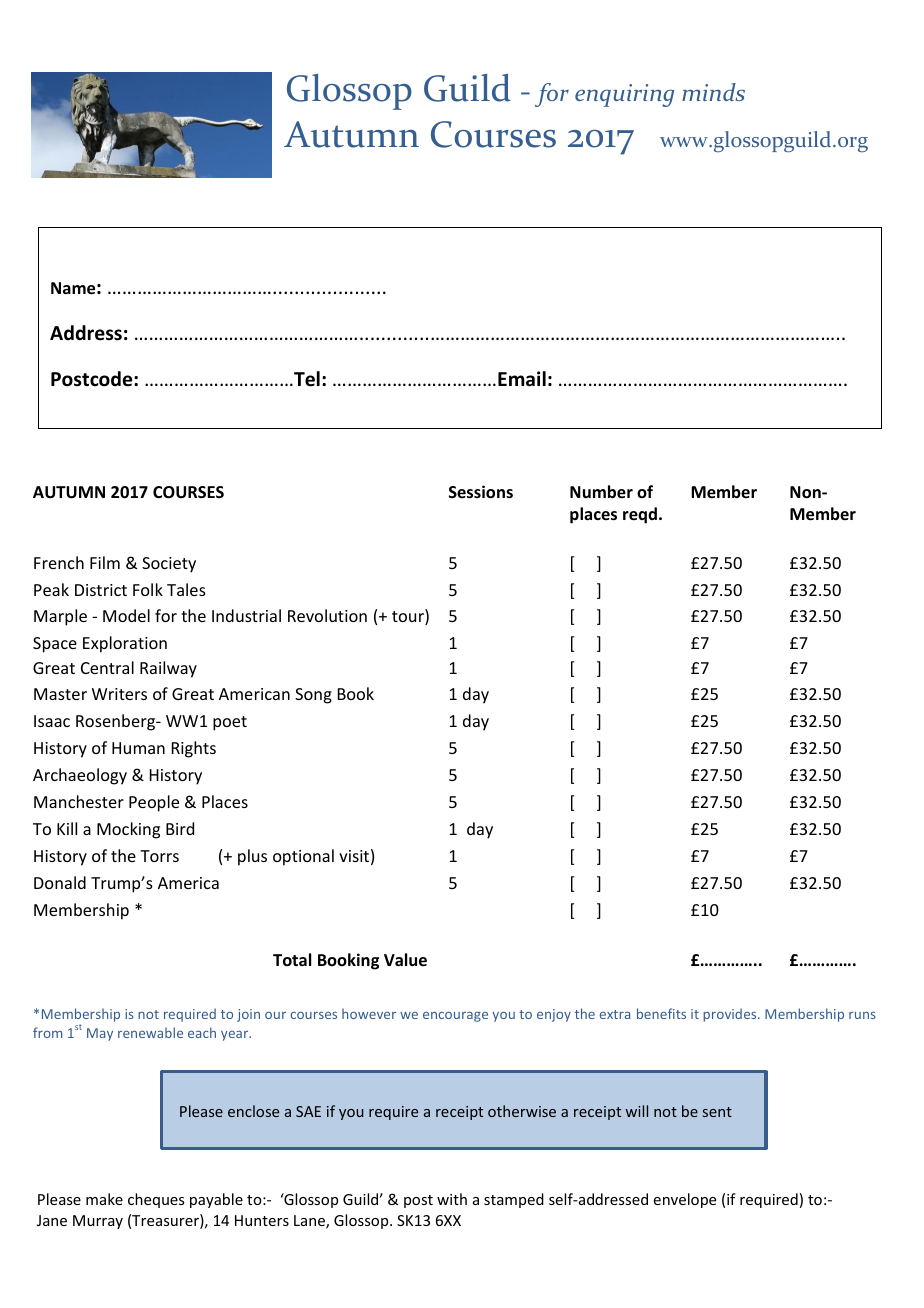 Image resolution: width=924 pixels, height=1308 pixels. What do you see at coordinates (128, 830) in the screenshot?
I see `Mocking` at bounding box center [128, 830].
